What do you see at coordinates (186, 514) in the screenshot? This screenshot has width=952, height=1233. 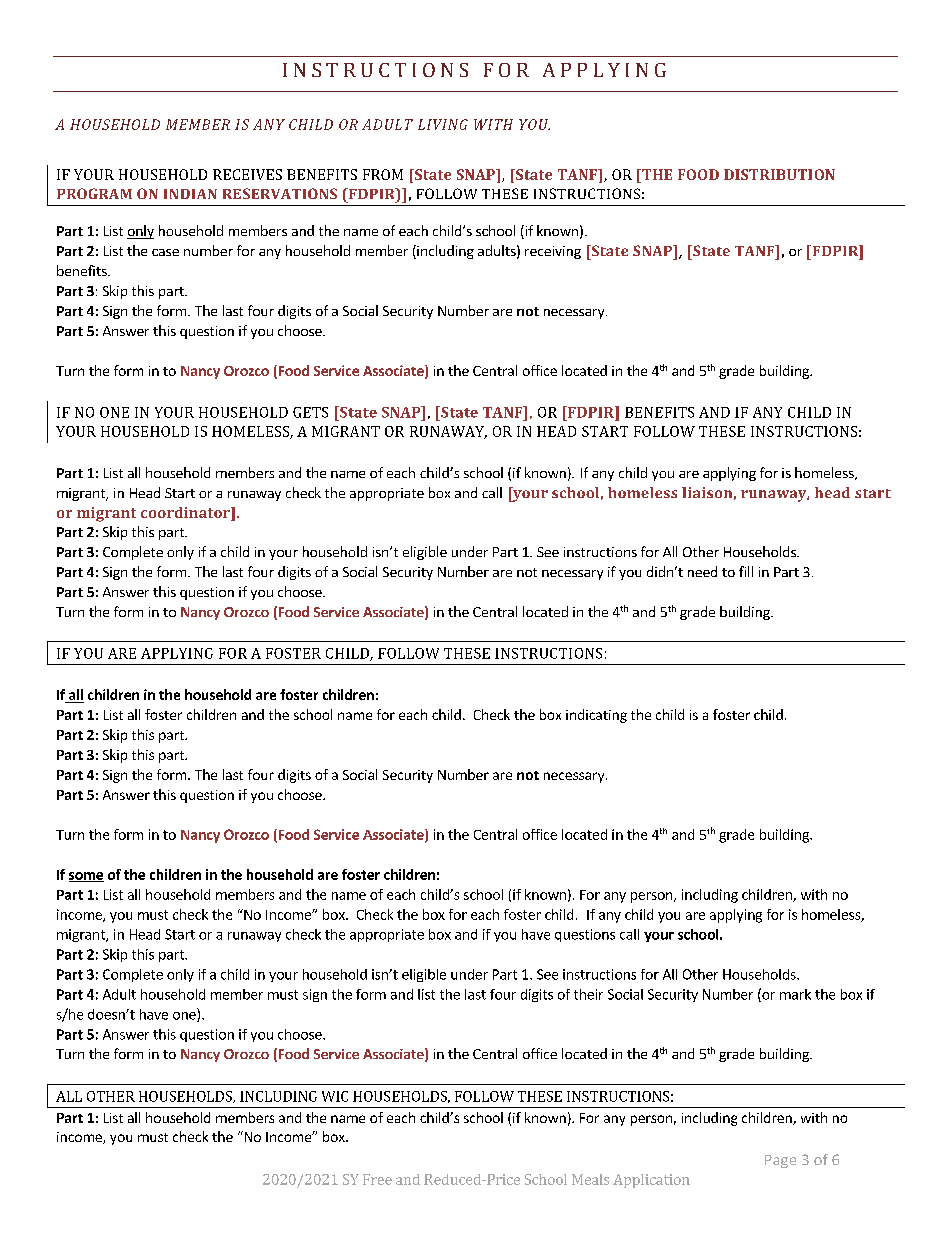 I see `coordinator` at bounding box center [186, 514].
